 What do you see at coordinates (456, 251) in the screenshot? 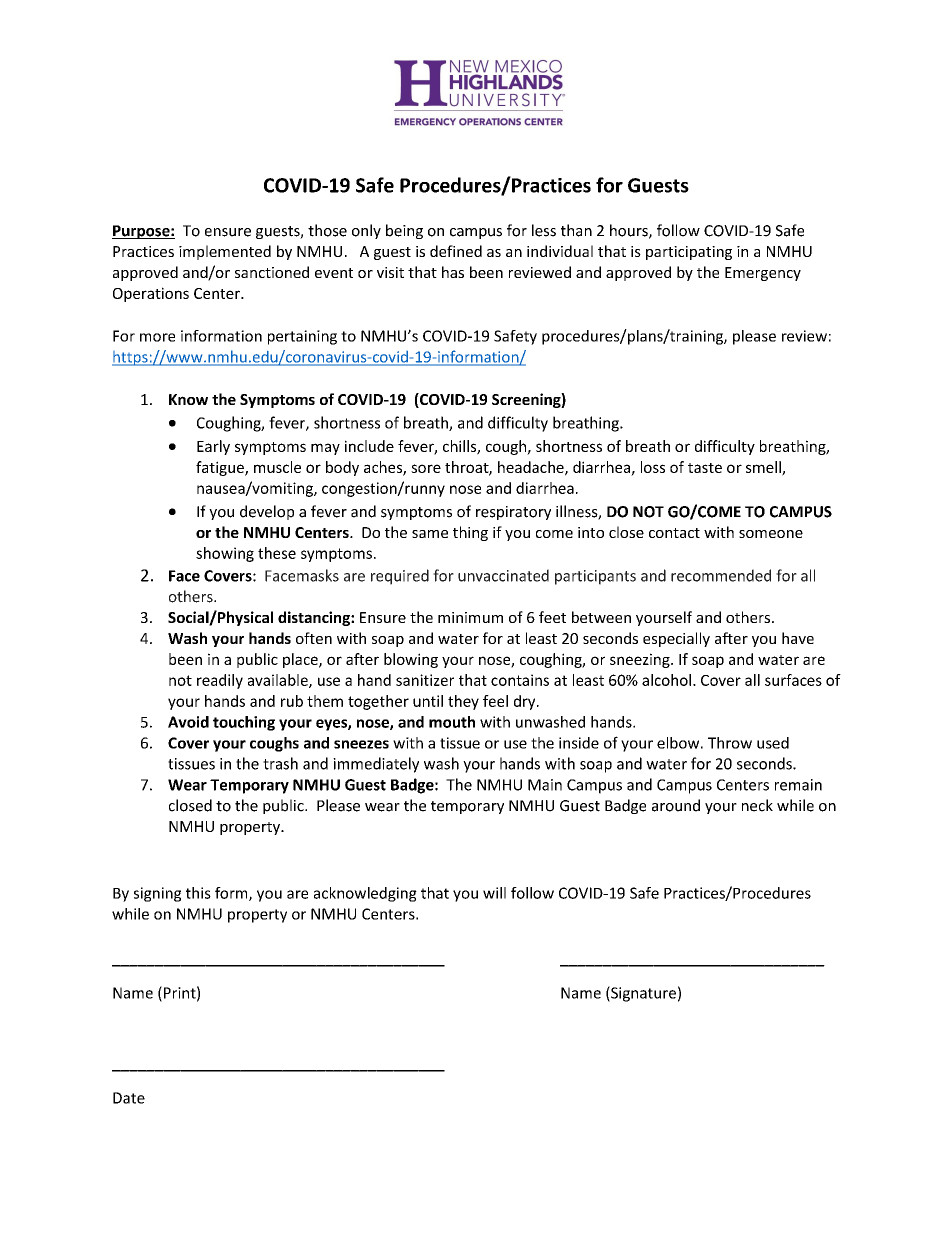
I see `defined` at bounding box center [456, 251].
